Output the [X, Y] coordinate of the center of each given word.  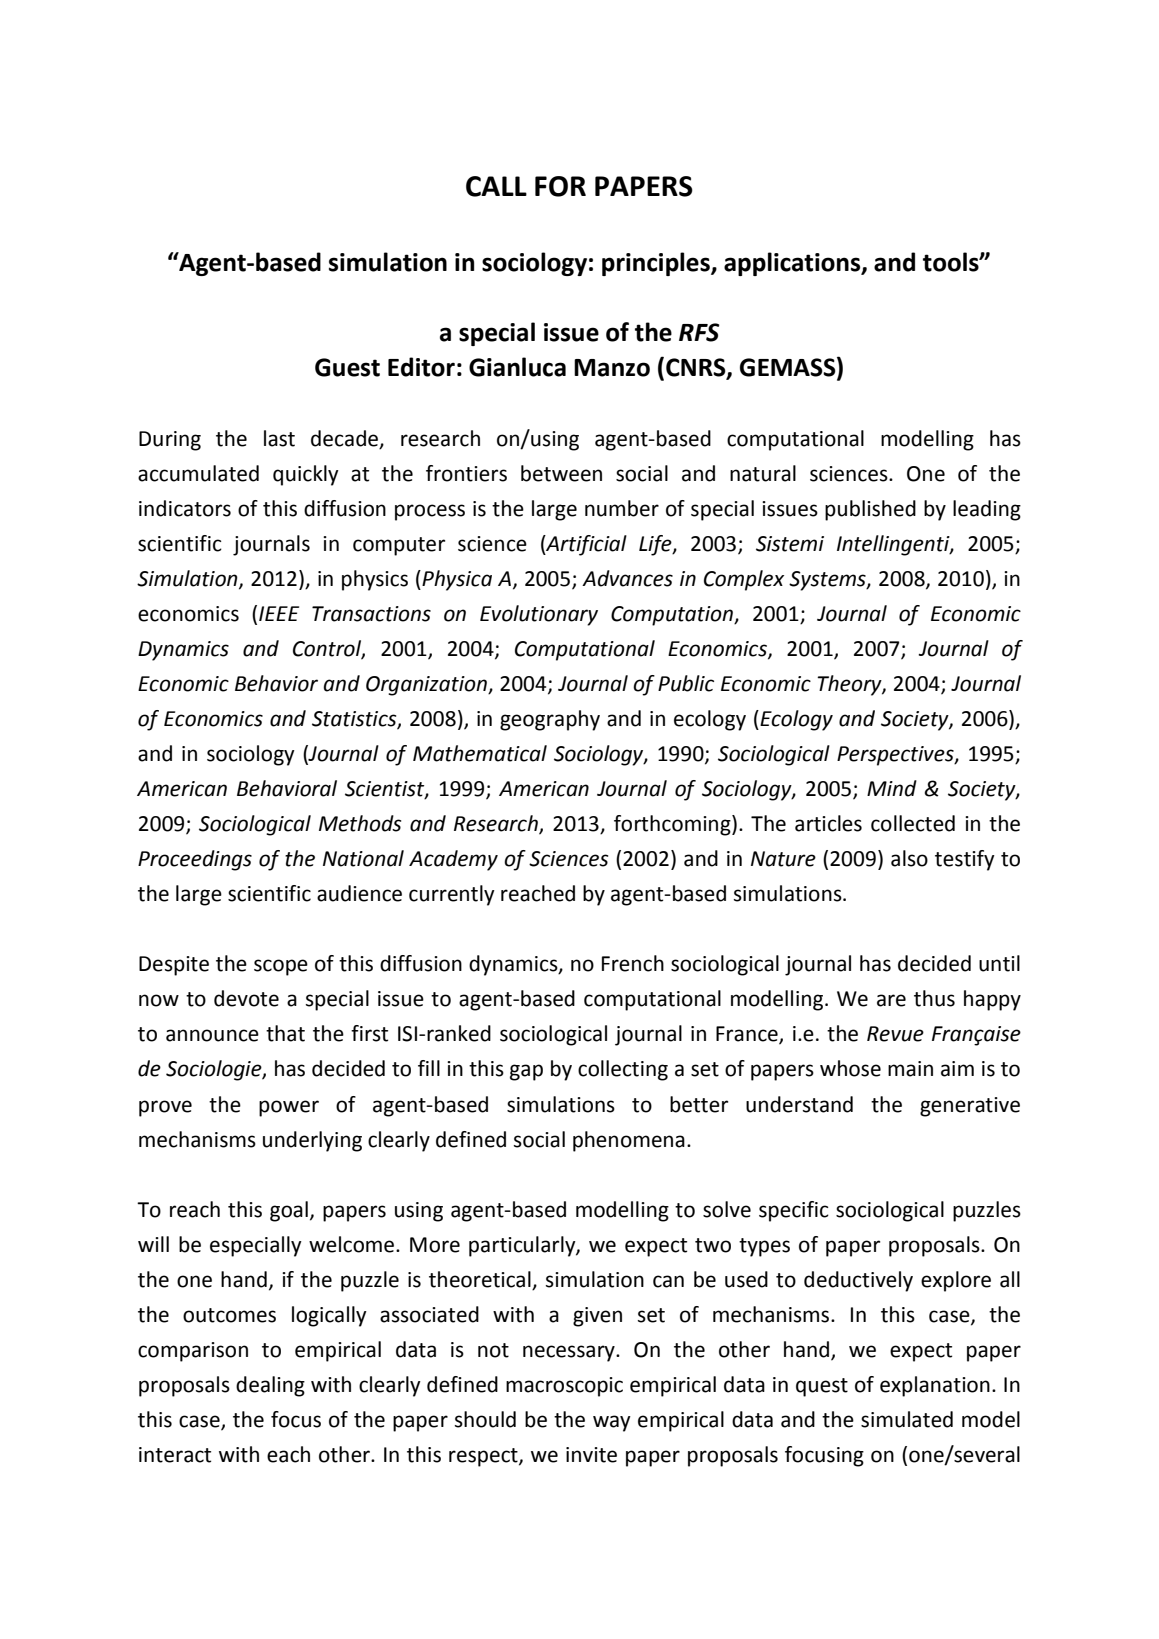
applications [793, 264]
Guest [347, 367]
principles [657, 264]
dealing [270, 1386]
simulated [907, 1419]
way [612, 1423]
